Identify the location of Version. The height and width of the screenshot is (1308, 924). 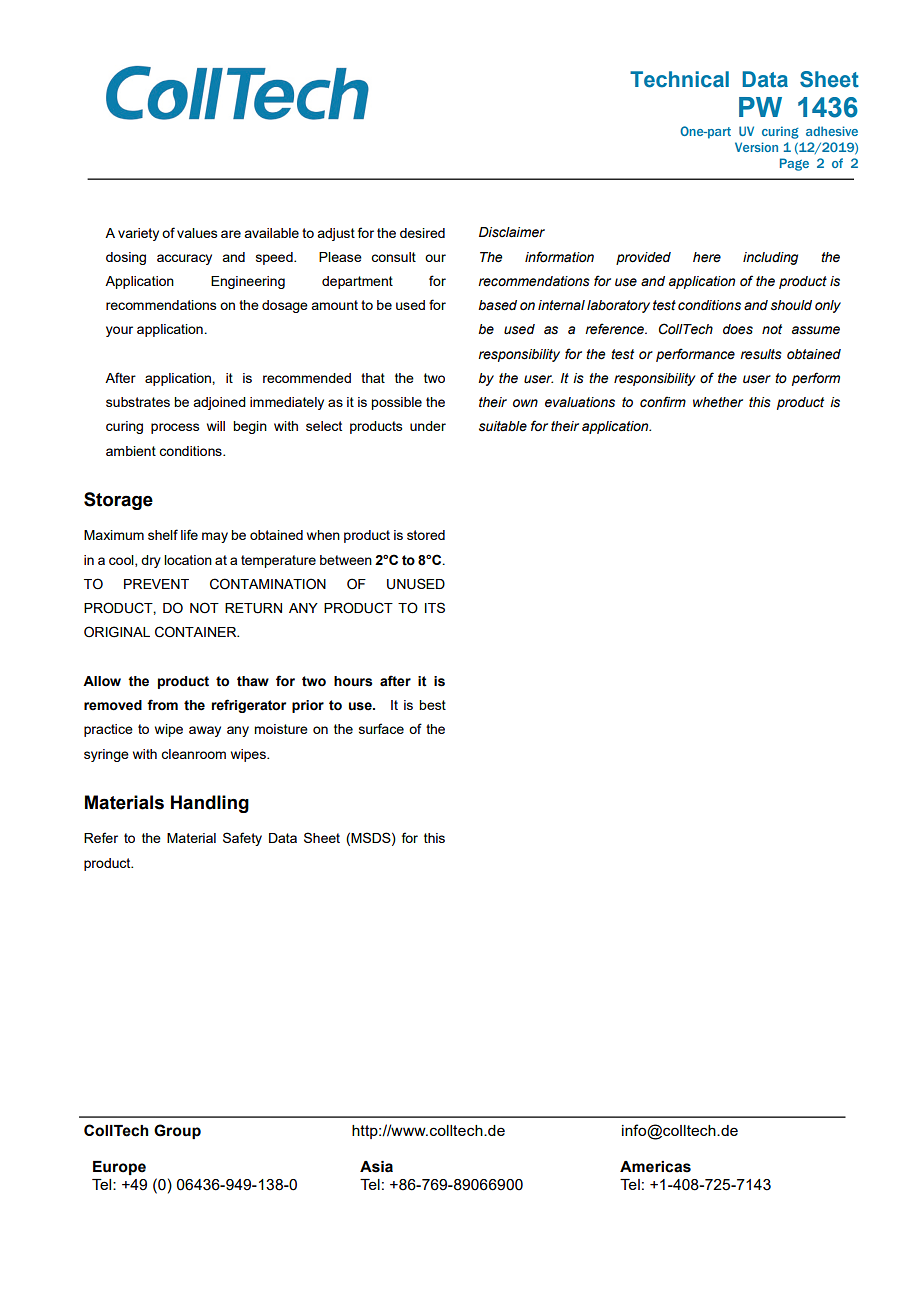
(756, 147).
